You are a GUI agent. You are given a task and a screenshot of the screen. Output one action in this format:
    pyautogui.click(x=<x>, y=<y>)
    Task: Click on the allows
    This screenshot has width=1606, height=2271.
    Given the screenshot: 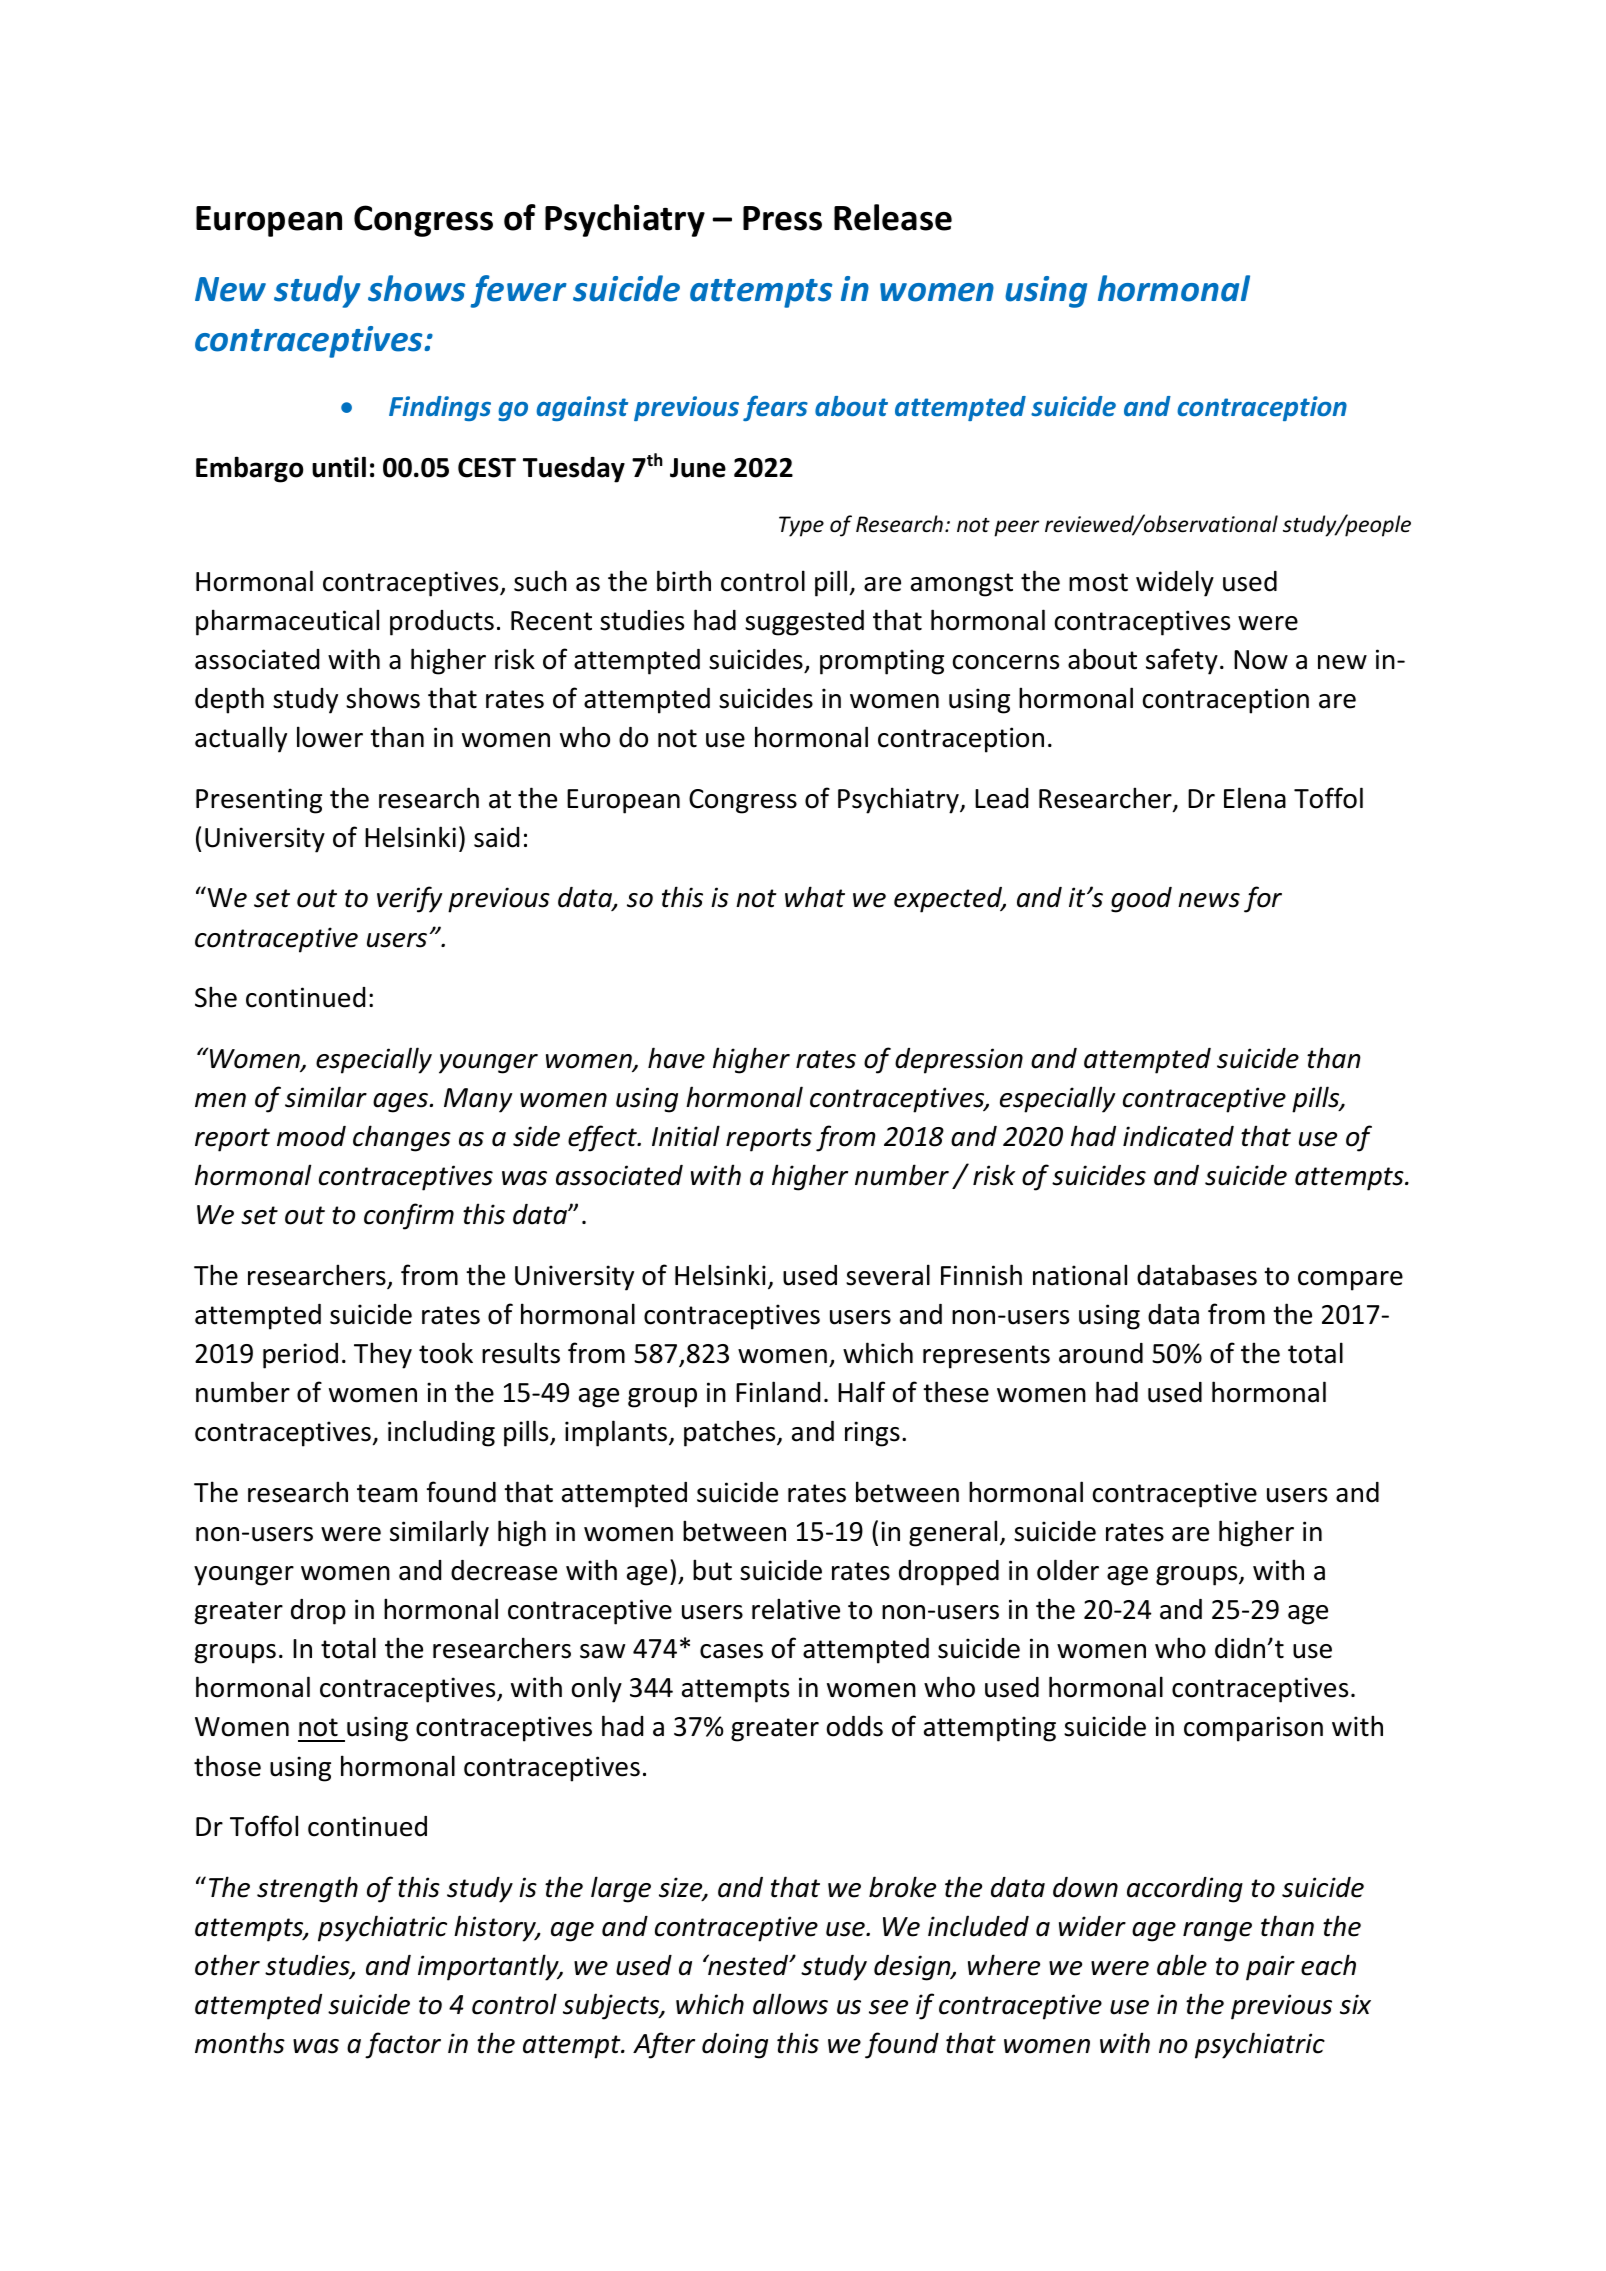 What is the action you would take?
    pyautogui.click(x=790, y=2004)
